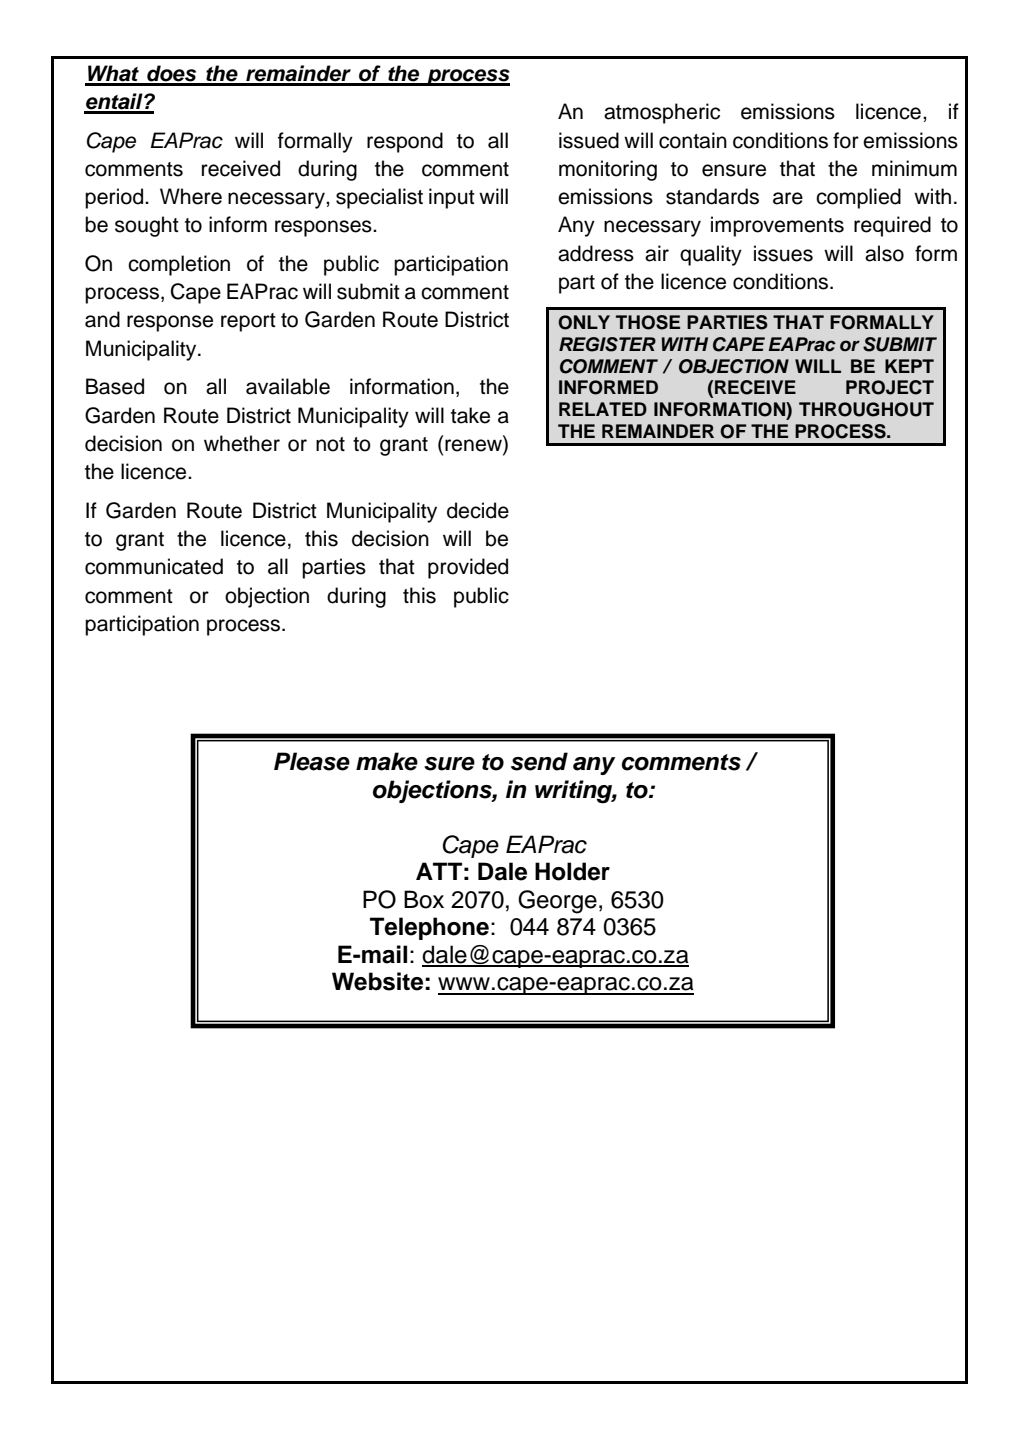 The height and width of the screenshot is (1440, 1019). Describe the element at coordinates (584, 322) in the screenshot. I see `ONLY` at that location.
